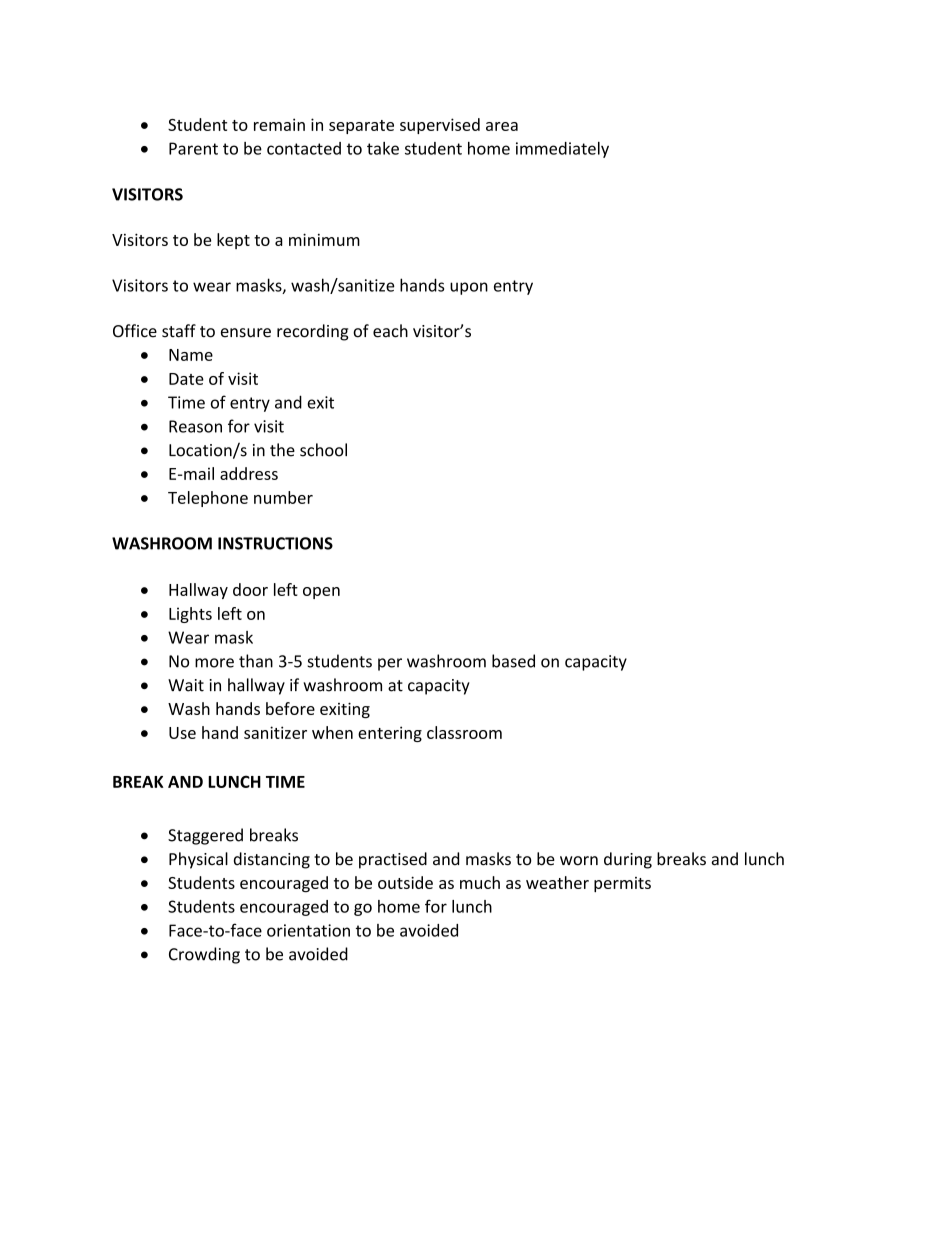  What do you see at coordinates (562, 150) in the screenshot?
I see `immediately` at bounding box center [562, 150].
